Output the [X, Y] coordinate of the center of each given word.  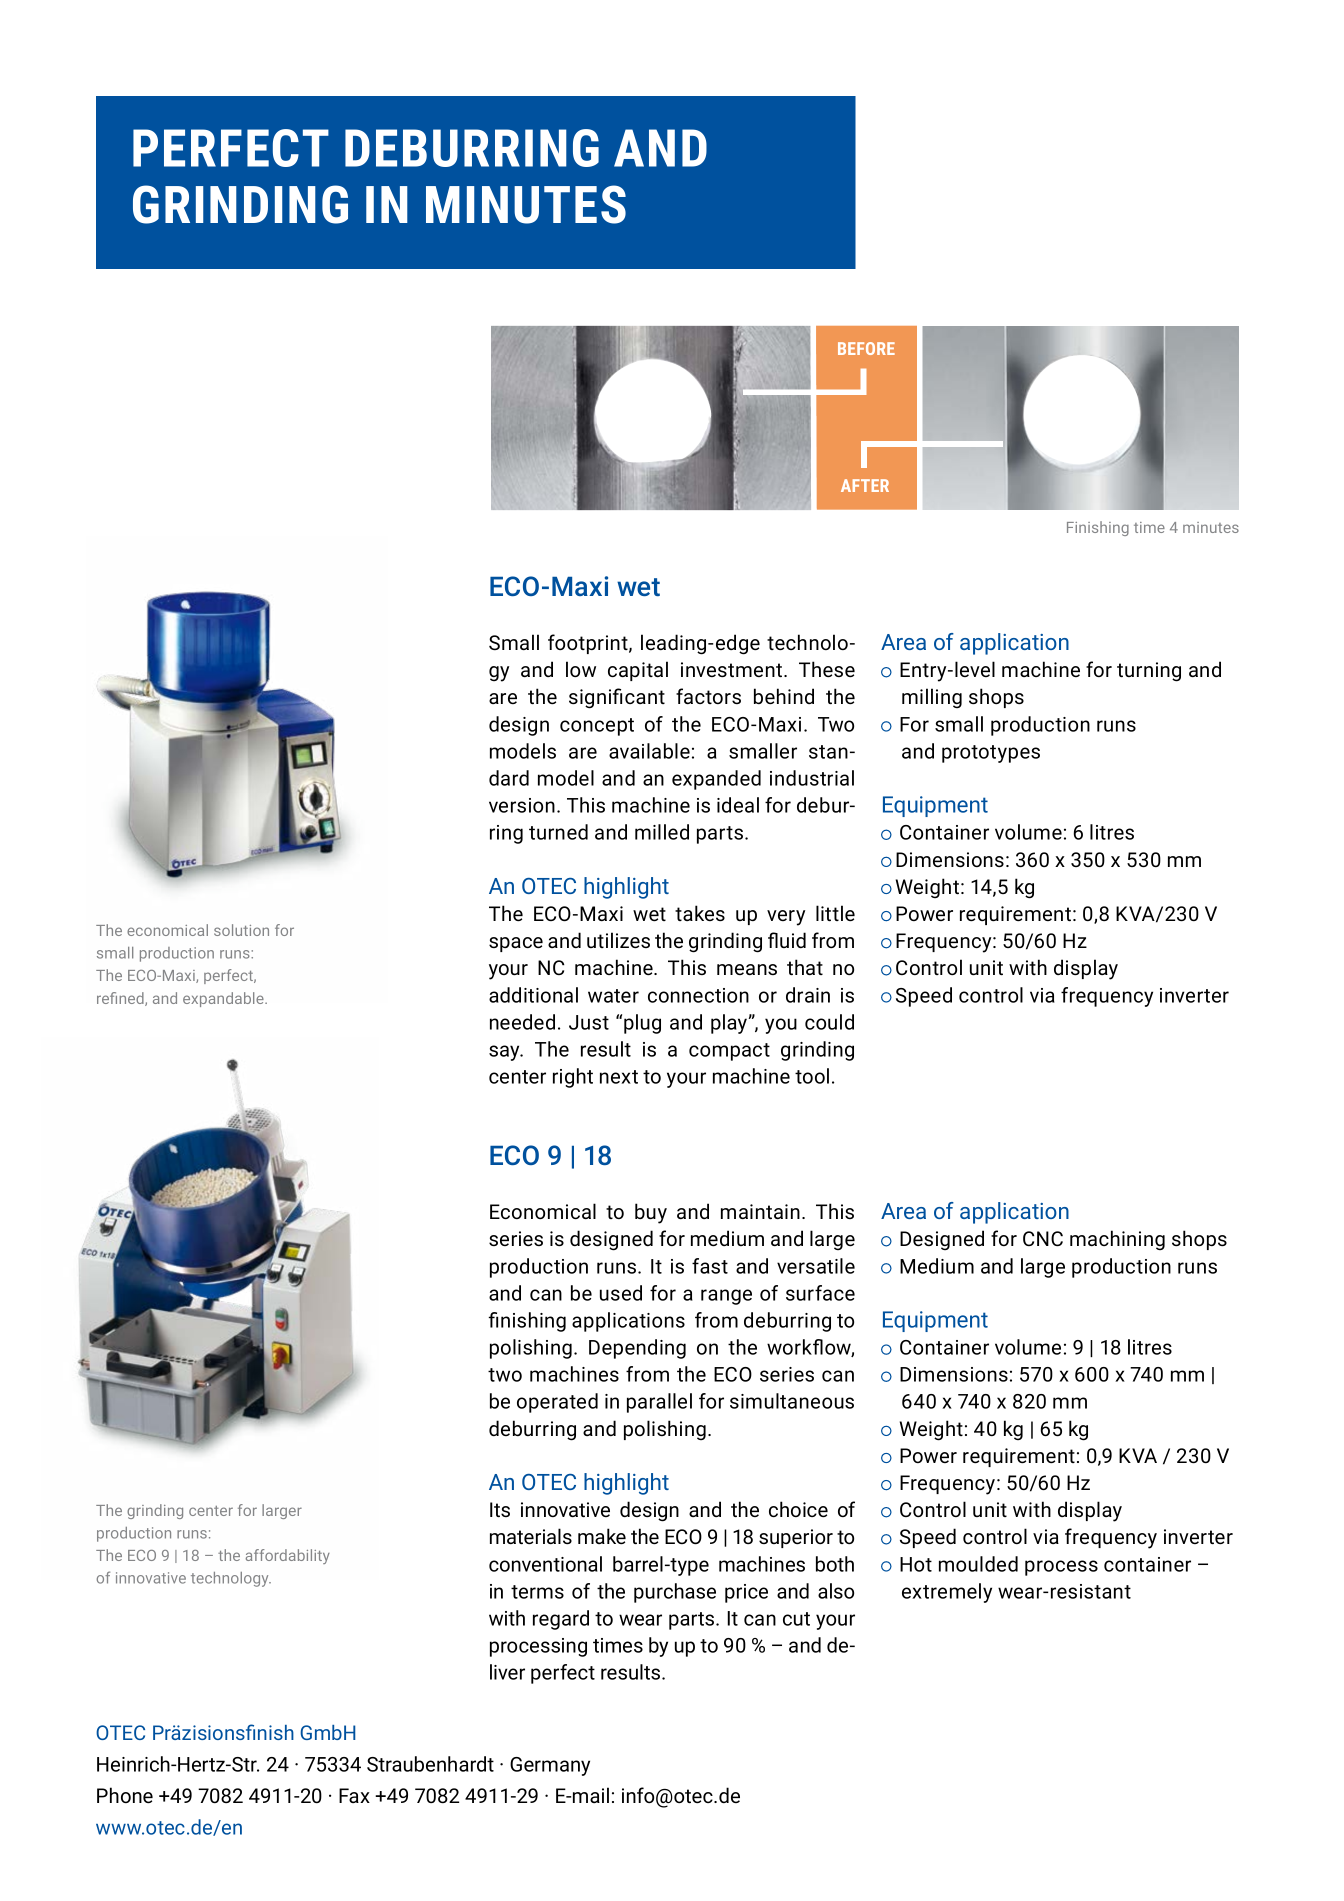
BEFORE [866, 348]
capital [638, 671]
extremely [947, 1593]
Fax [354, 1795]
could [829, 1022]
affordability [288, 1556]
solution [241, 930]
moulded [978, 1564]
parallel [659, 1403]
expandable [224, 999]
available [649, 751]
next [619, 1077]
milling [932, 698]
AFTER [865, 485]
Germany [550, 1766]
